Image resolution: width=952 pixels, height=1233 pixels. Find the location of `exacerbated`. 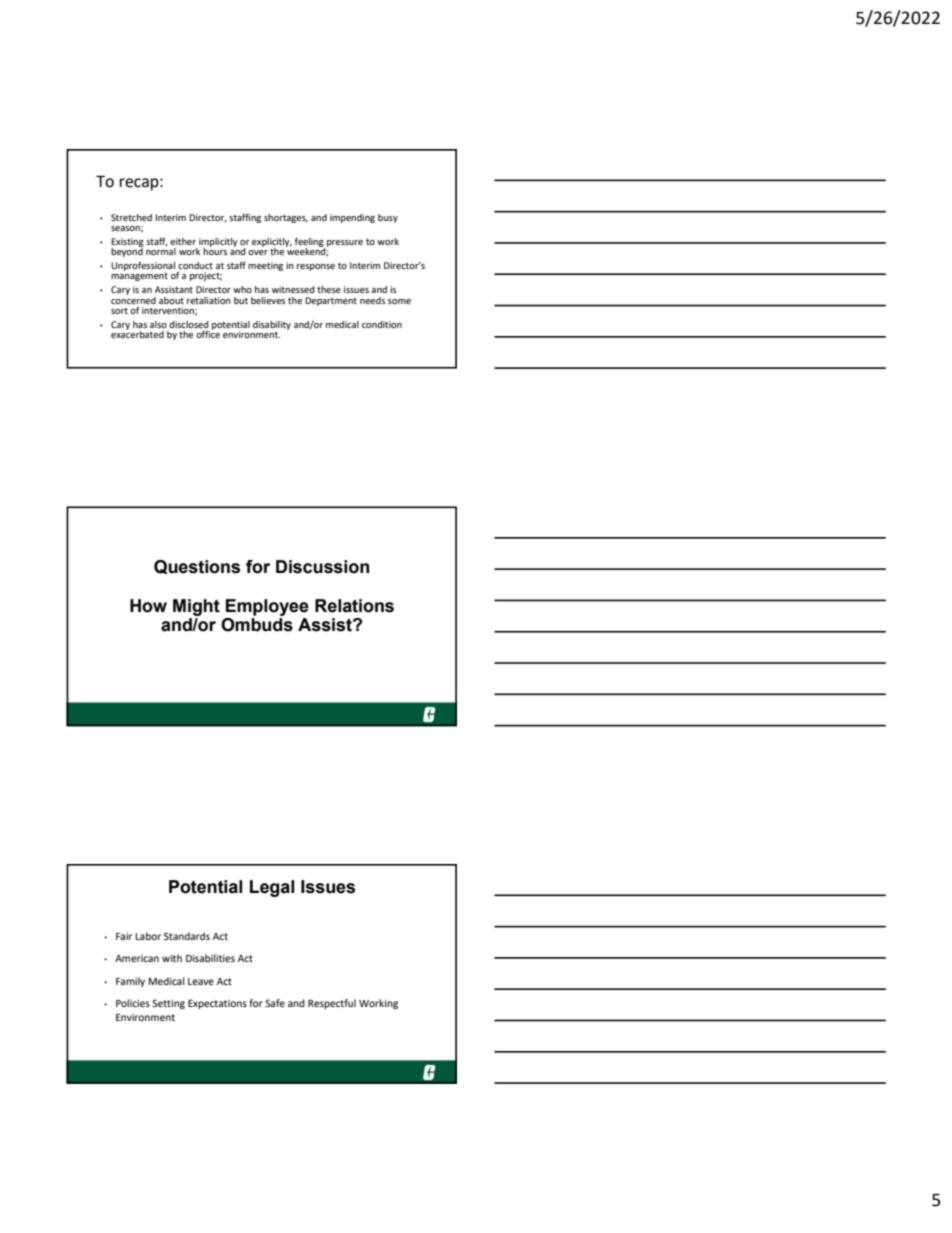

exacerbated is located at coordinates (137, 333).
